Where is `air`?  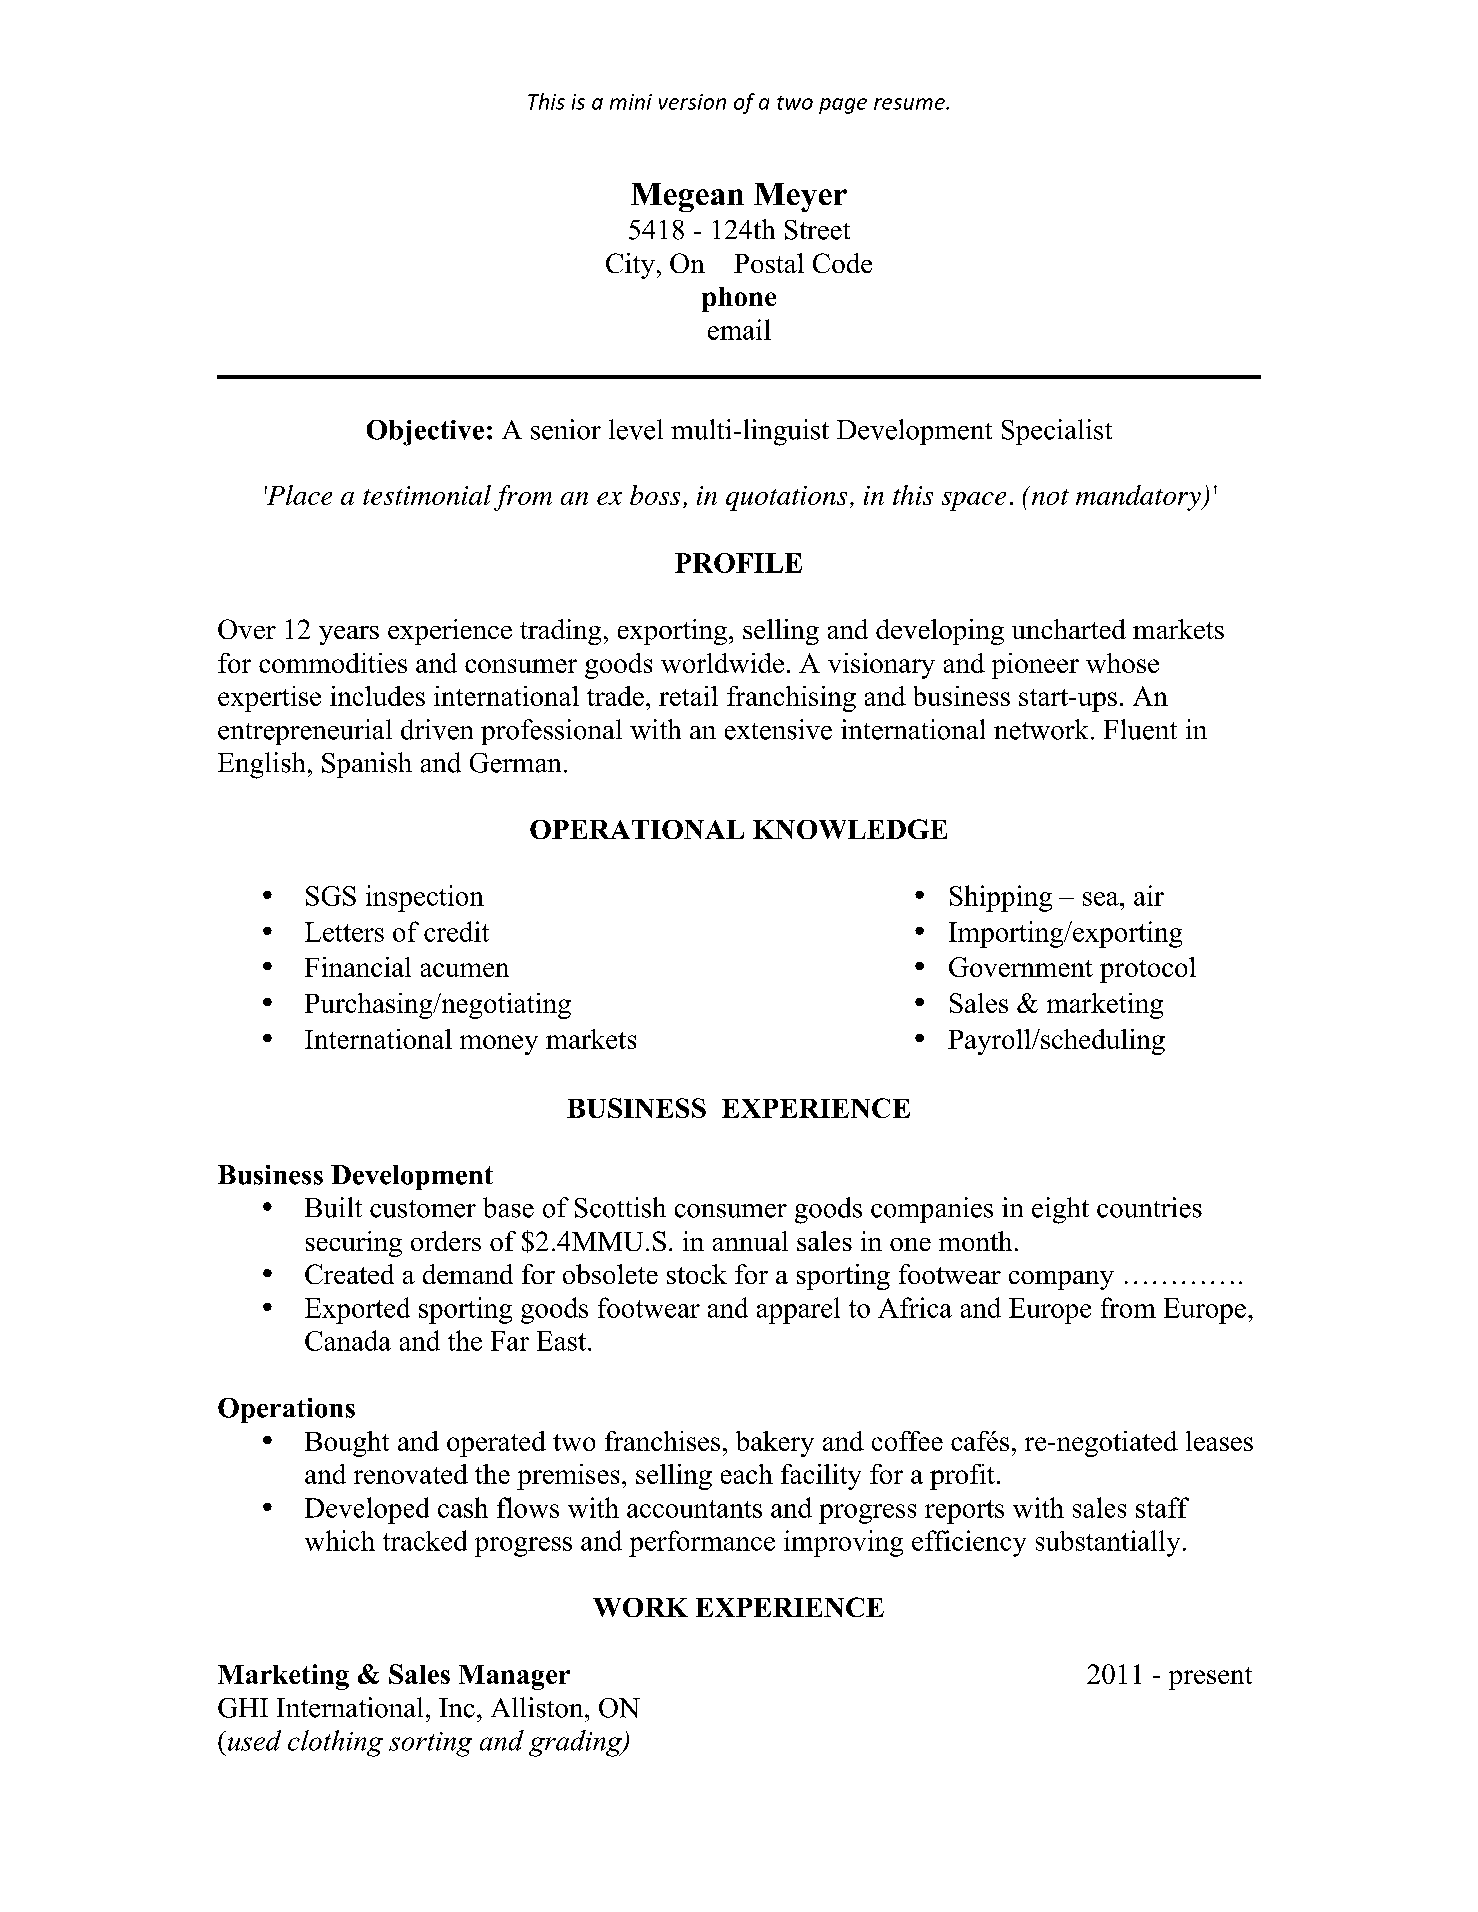
air is located at coordinates (1149, 895).
